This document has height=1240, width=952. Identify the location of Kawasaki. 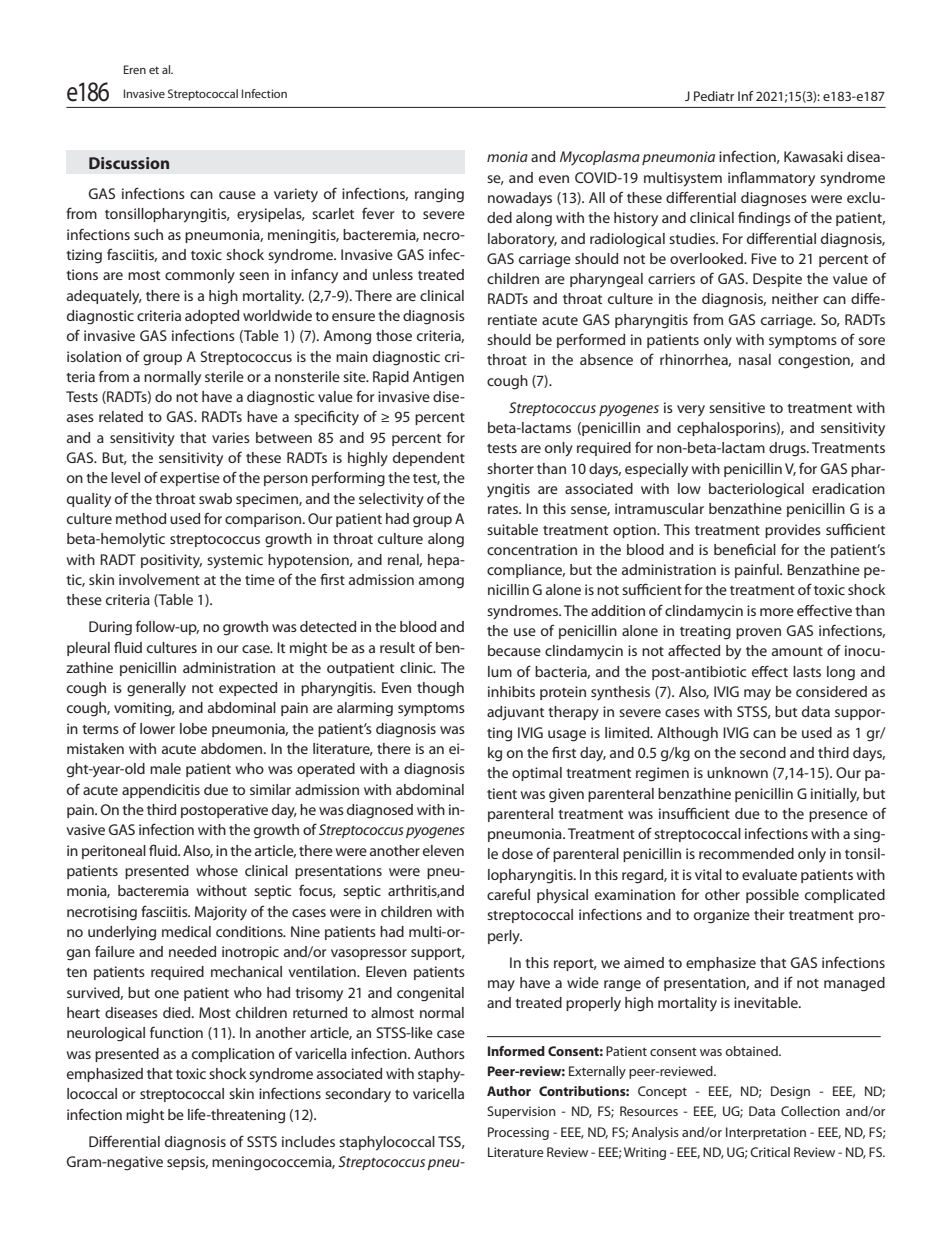
(813, 156).
